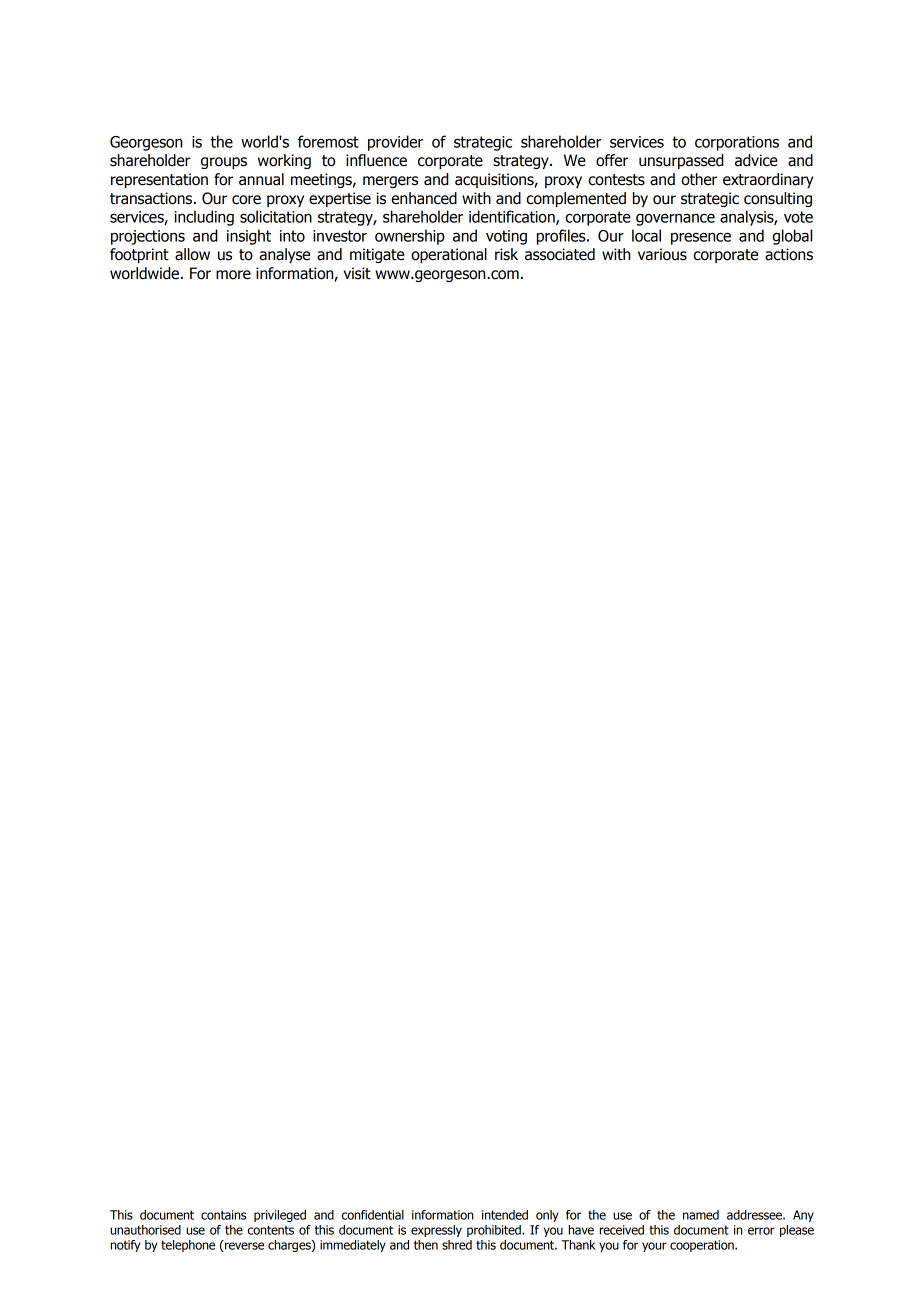 Image resolution: width=924 pixels, height=1307 pixels. What do you see at coordinates (357, 273) in the page?
I see `visit` at bounding box center [357, 273].
